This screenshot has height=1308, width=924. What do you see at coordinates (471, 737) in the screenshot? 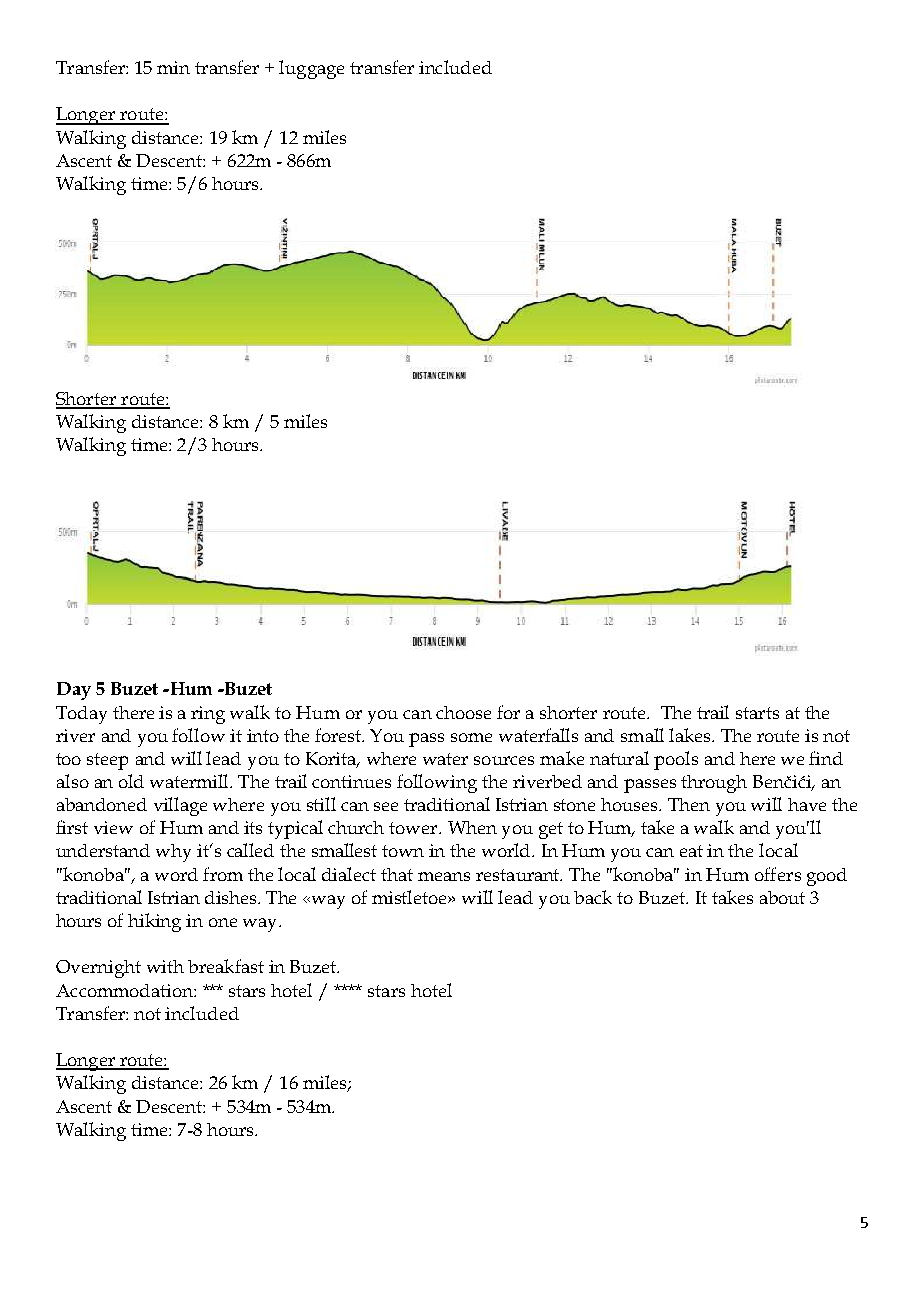
I see `some` at bounding box center [471, 737].
